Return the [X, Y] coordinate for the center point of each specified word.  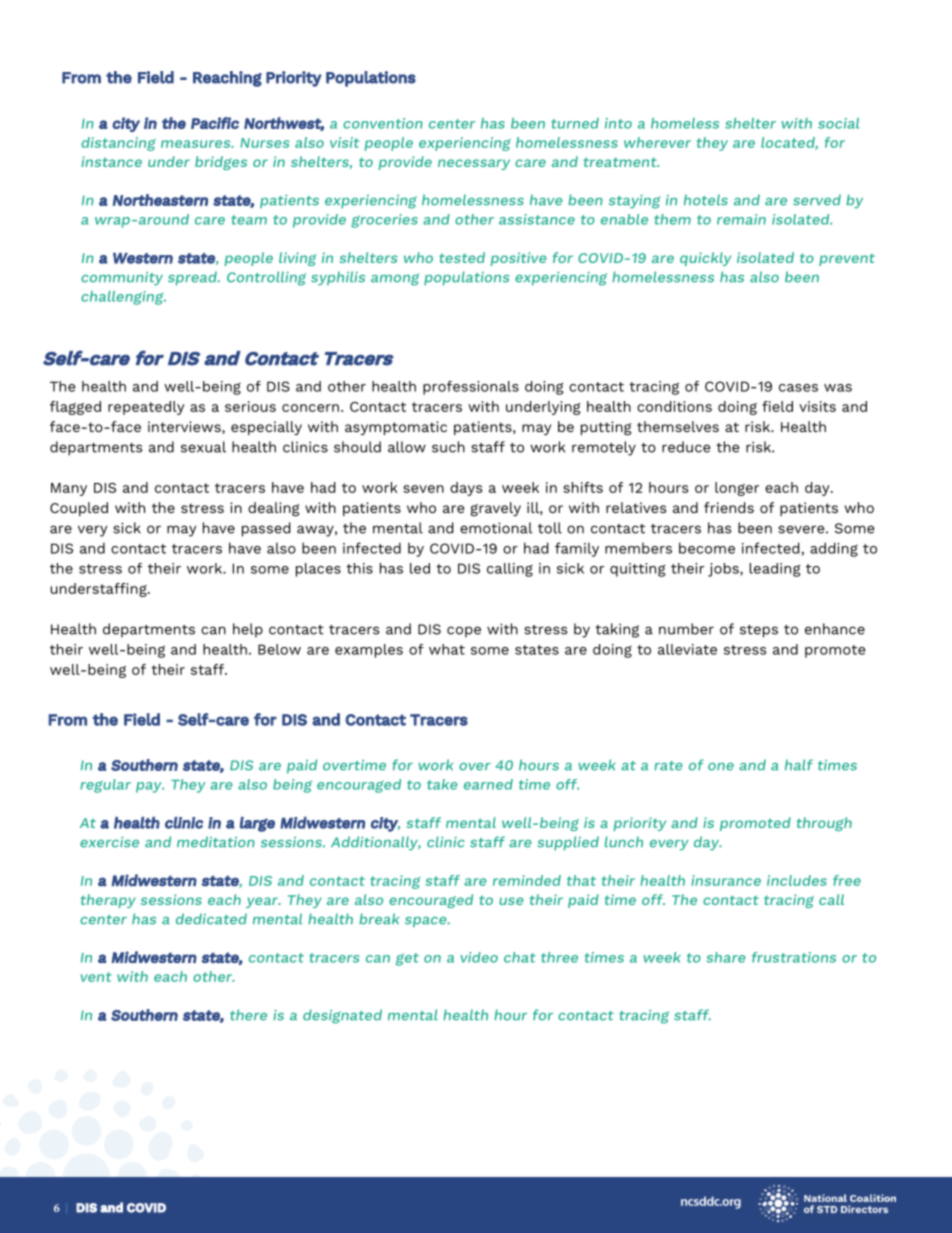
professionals [471, 388]
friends [729, 507]
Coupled [79, 509]
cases [798, 388]
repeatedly [146, 408]
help [248, 630]
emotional [496, 528]
